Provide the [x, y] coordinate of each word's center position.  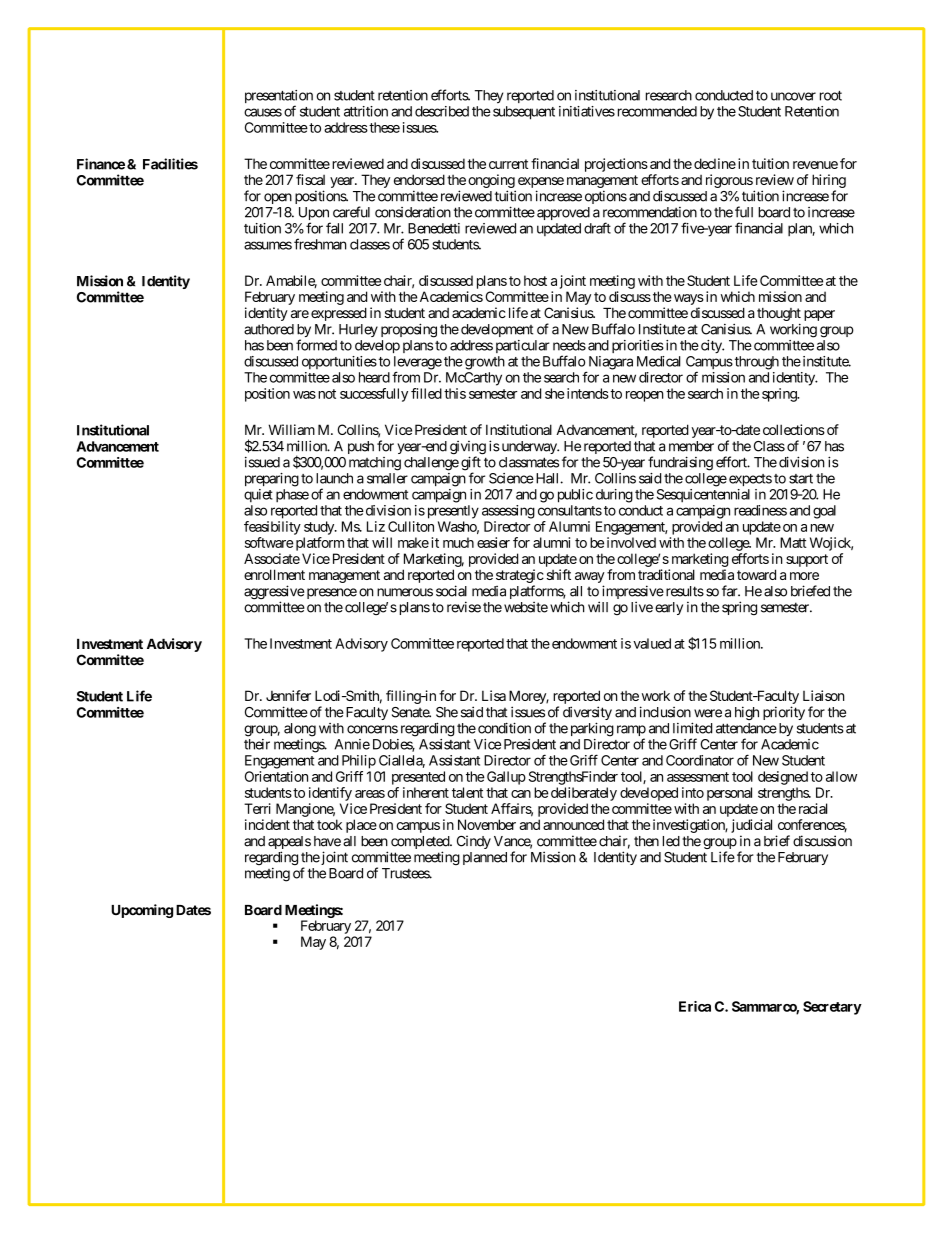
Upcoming [142, 911]
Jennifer [288, 695]
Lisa [494, 695]
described [442, 111]
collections [794, 429]
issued [262, 462]
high [747, 713]
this [455, 393]
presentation [279, 98]
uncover [793, 96]
